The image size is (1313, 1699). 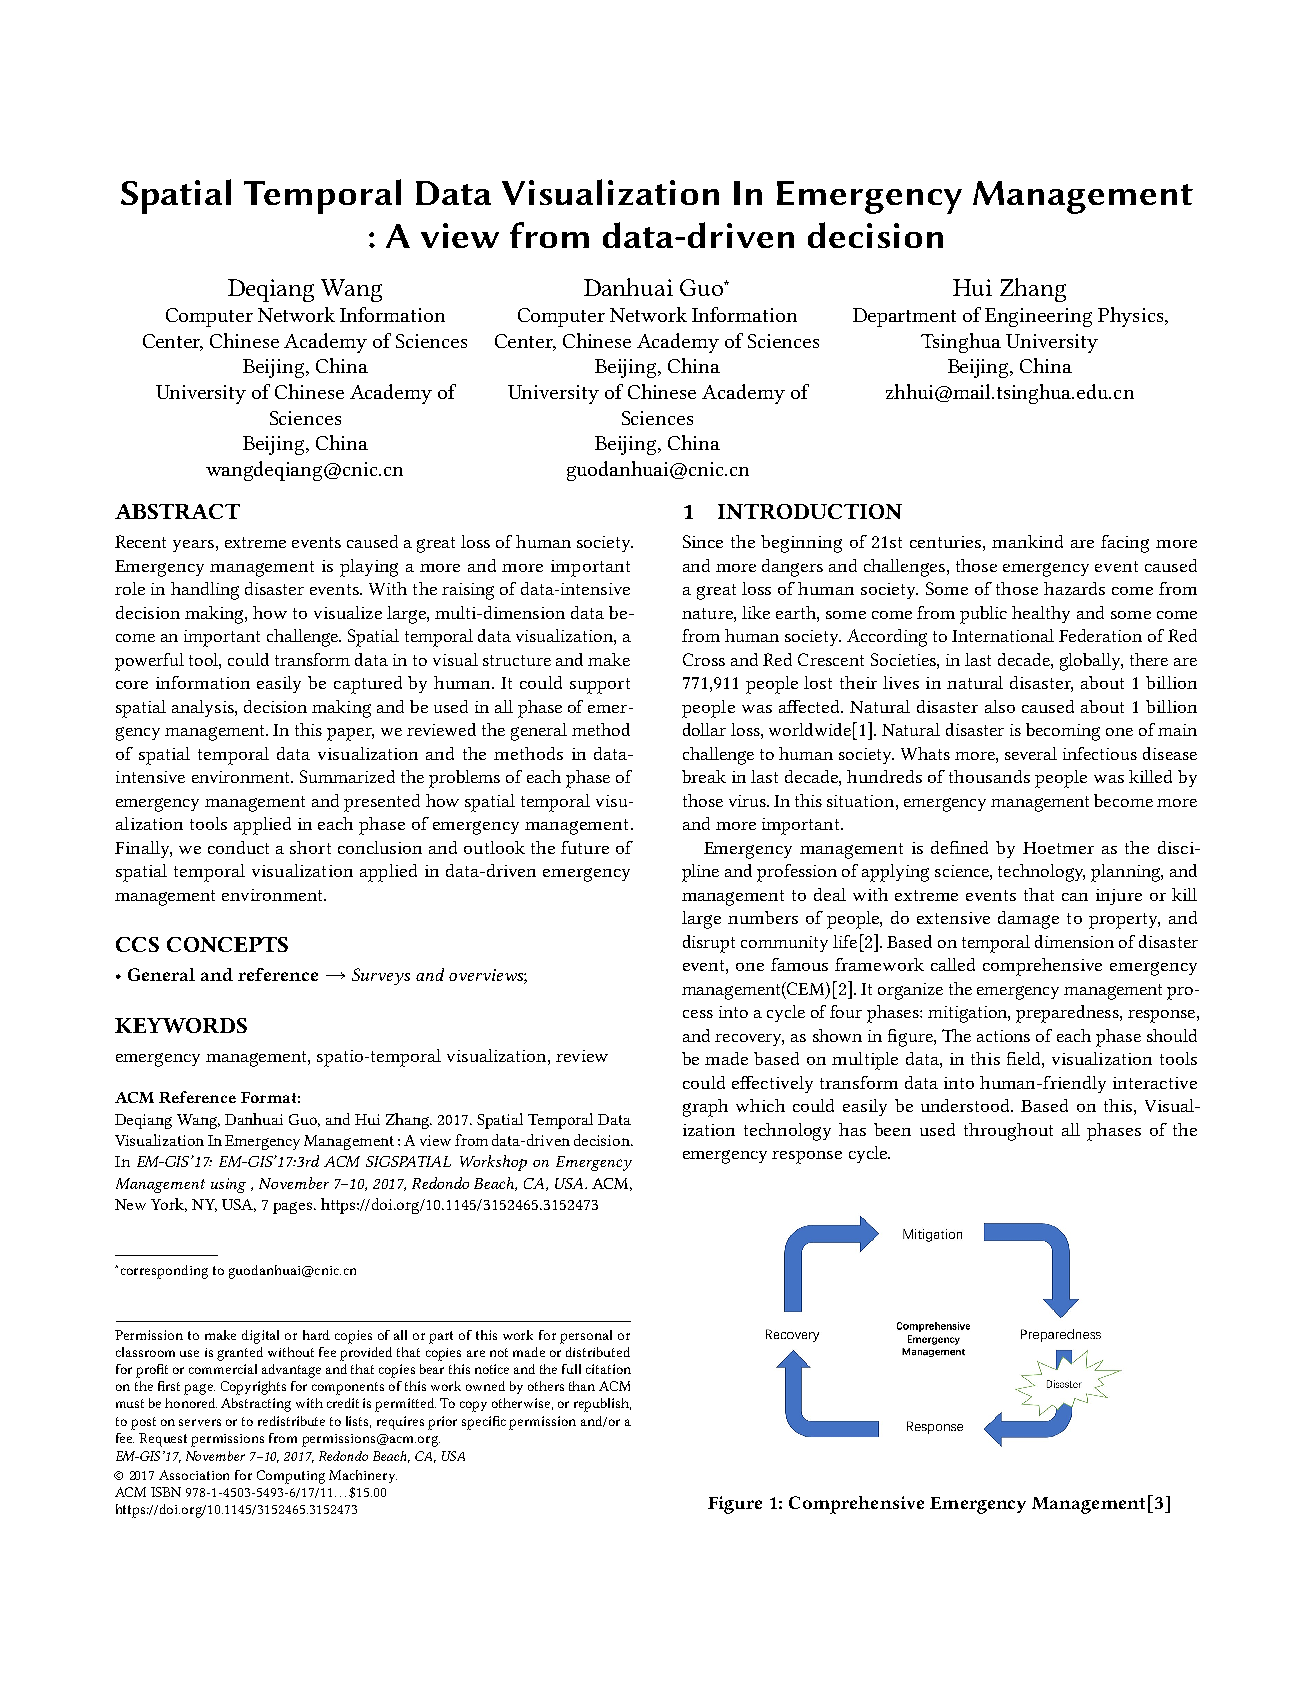 What do you see at coordinates (708, 613) in the screenshot?
I see `nature` at bounding box center [708, 613].
